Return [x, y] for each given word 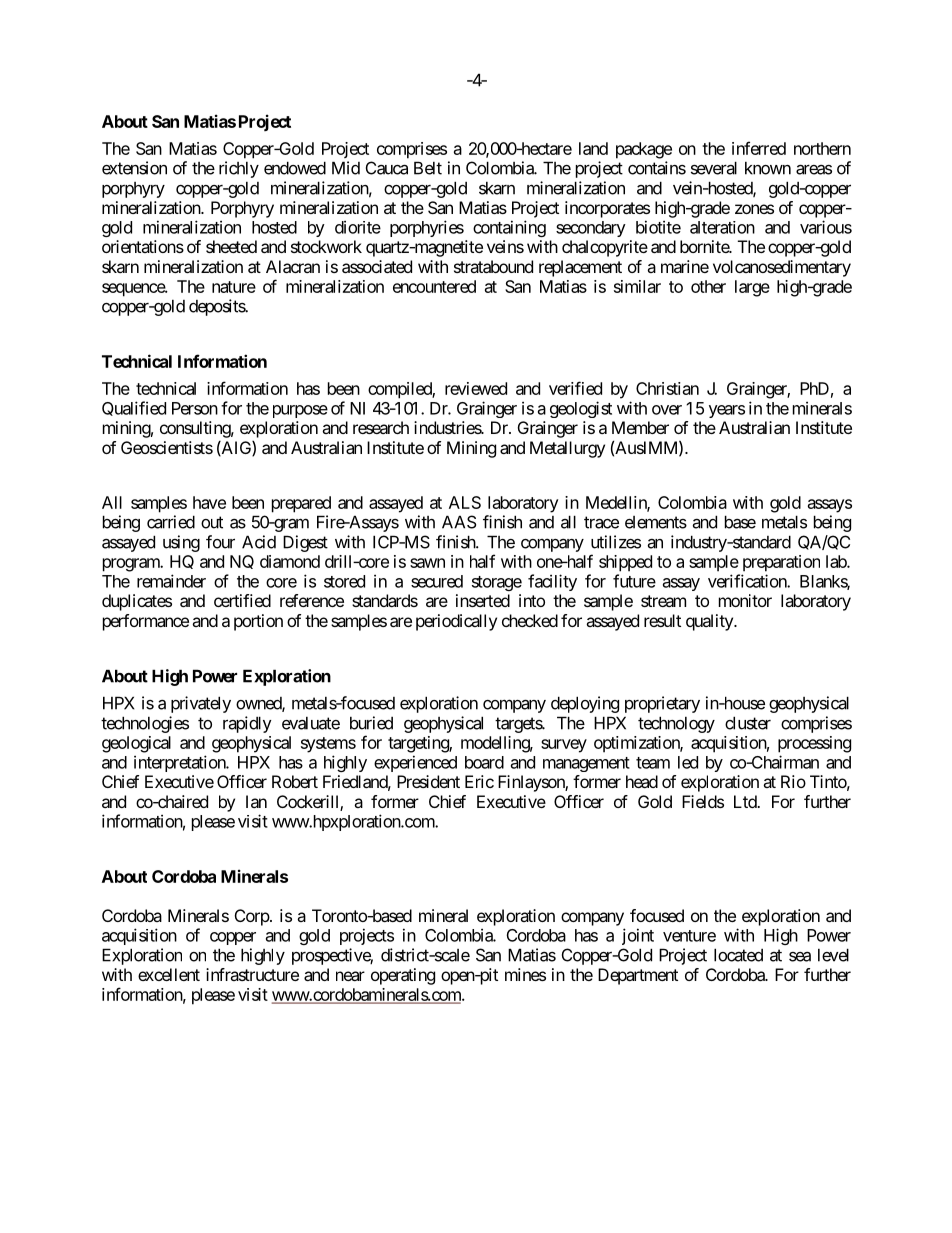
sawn [427, 563]
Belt [428, 168]
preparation [781, 563]
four [220, 542]
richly [239, 169]
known [768, 168]
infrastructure [252, 974]
